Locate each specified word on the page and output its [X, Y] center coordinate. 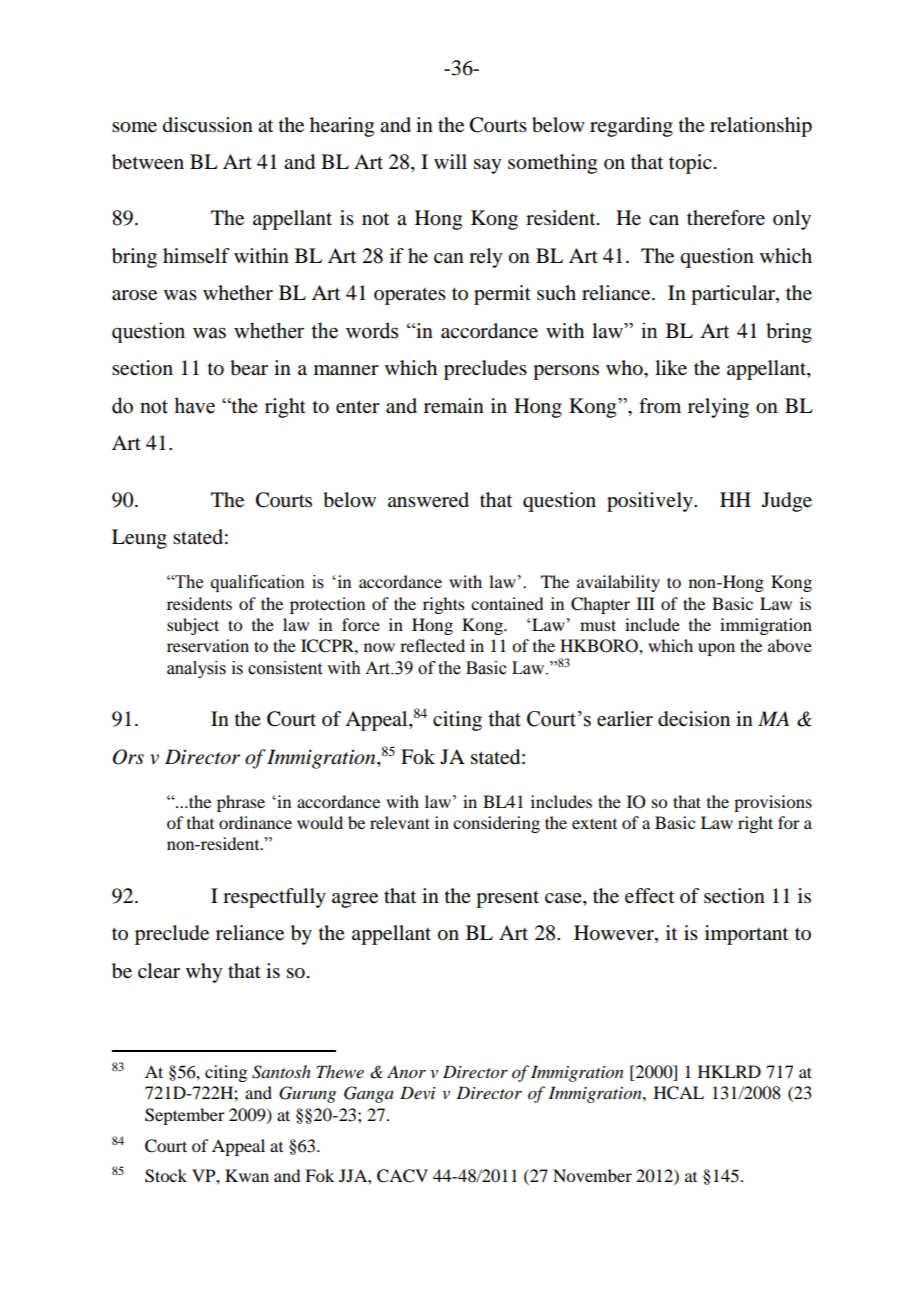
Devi [418, 1092]
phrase [241, 803]
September [185, 1116]
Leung [139, 539]
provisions [773, 803]
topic [690, 164]
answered [428, 500]
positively [651, 502]
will [450, 161]
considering [496, 824]
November [592, 1175]
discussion [208, 125]
